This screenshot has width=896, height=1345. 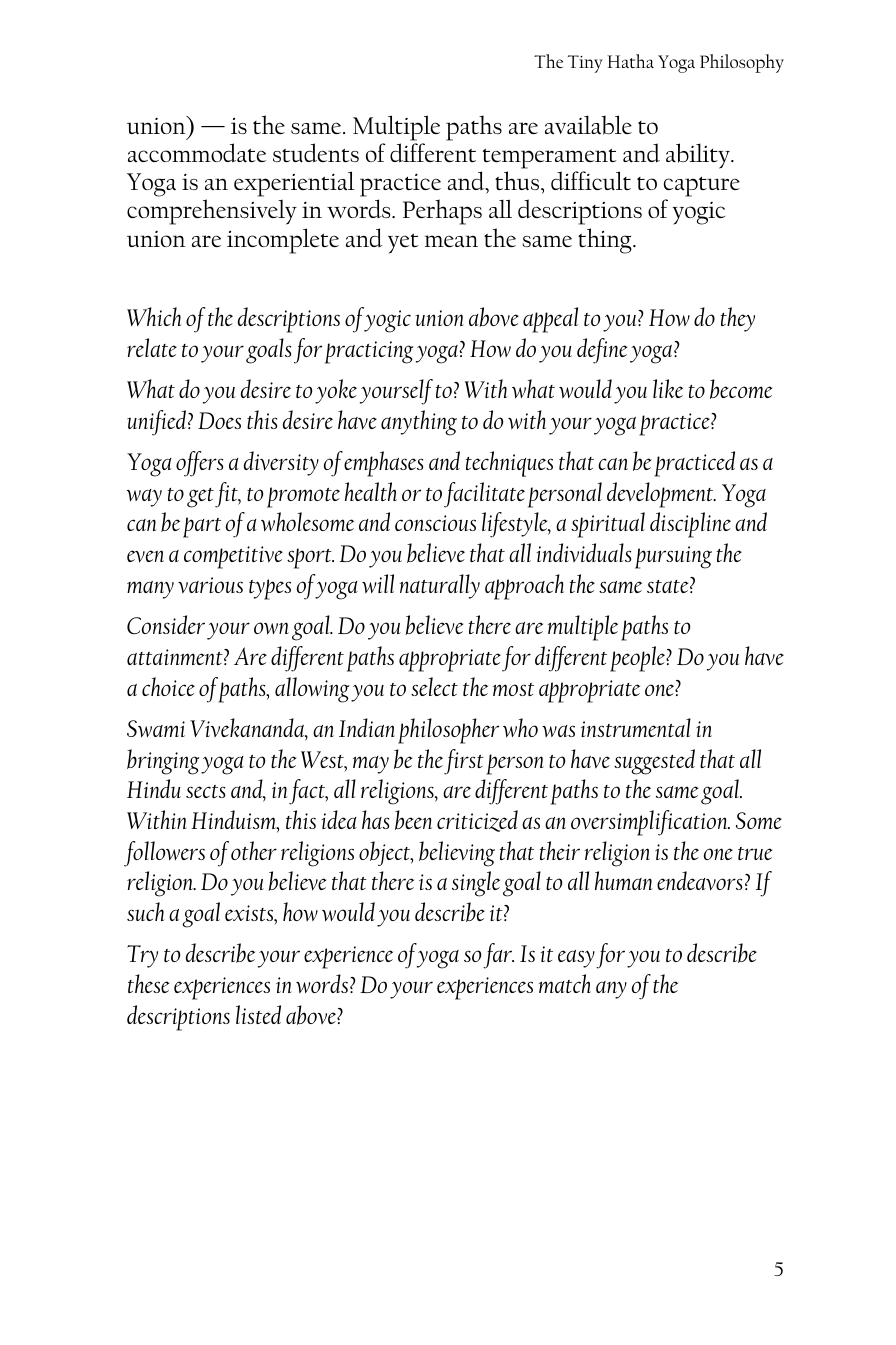 I want to click on Does, so click(x=219, y=420).
